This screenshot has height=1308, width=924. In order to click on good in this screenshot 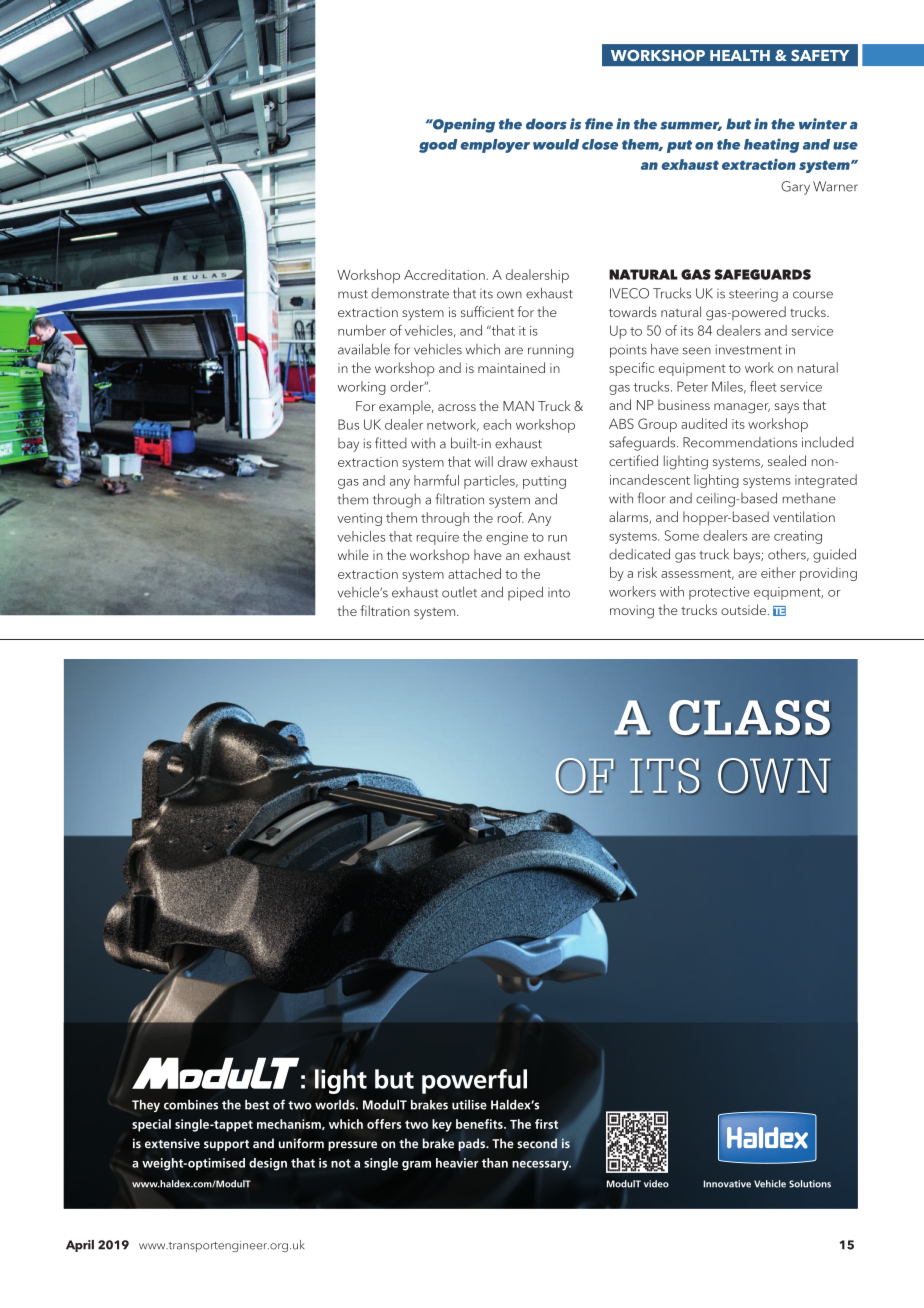, I will do `click(438, 146)`.
